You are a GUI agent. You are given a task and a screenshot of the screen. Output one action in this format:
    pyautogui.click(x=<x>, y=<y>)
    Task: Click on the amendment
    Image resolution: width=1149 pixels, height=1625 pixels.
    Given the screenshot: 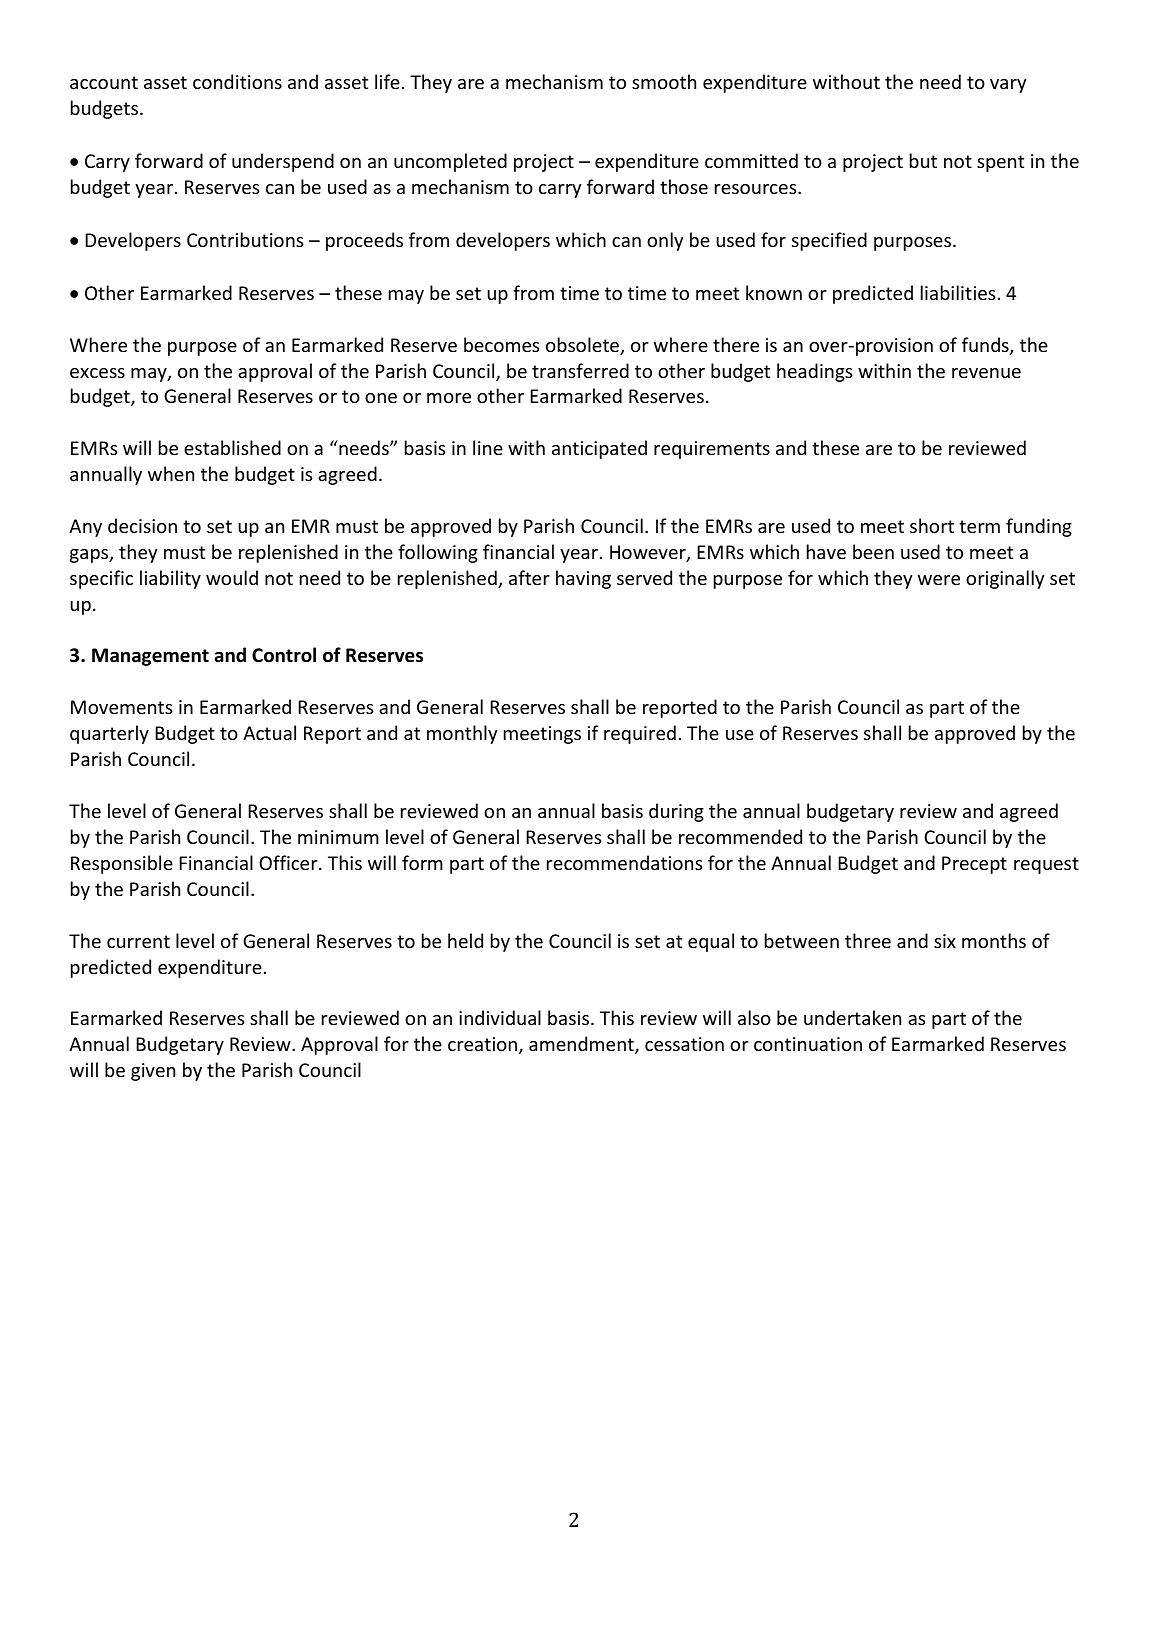 What is the action you would take?
    pyautogui.click(x=582, y=1045)
